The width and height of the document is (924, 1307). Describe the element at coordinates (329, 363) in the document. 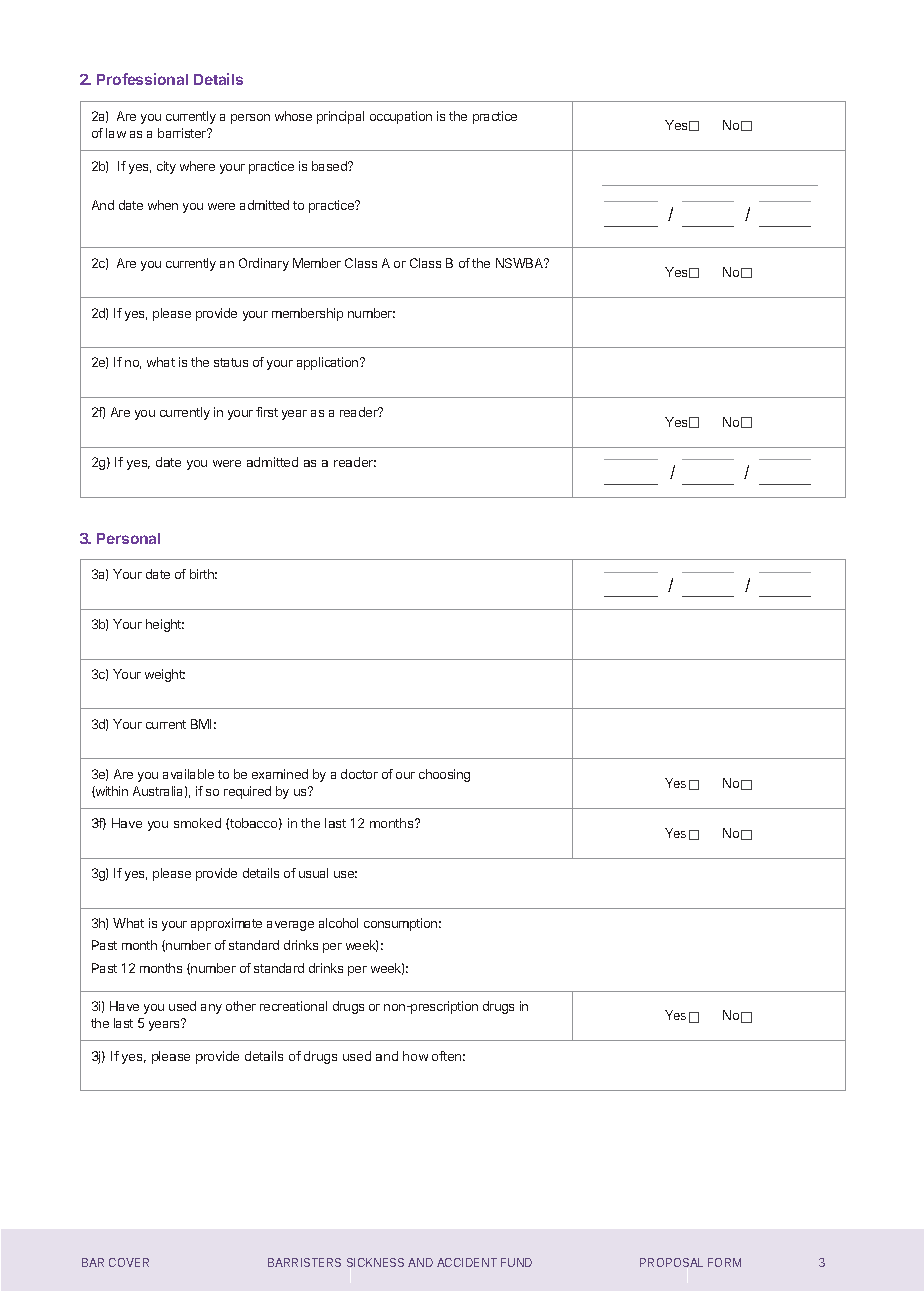

I see `application` at that location.
